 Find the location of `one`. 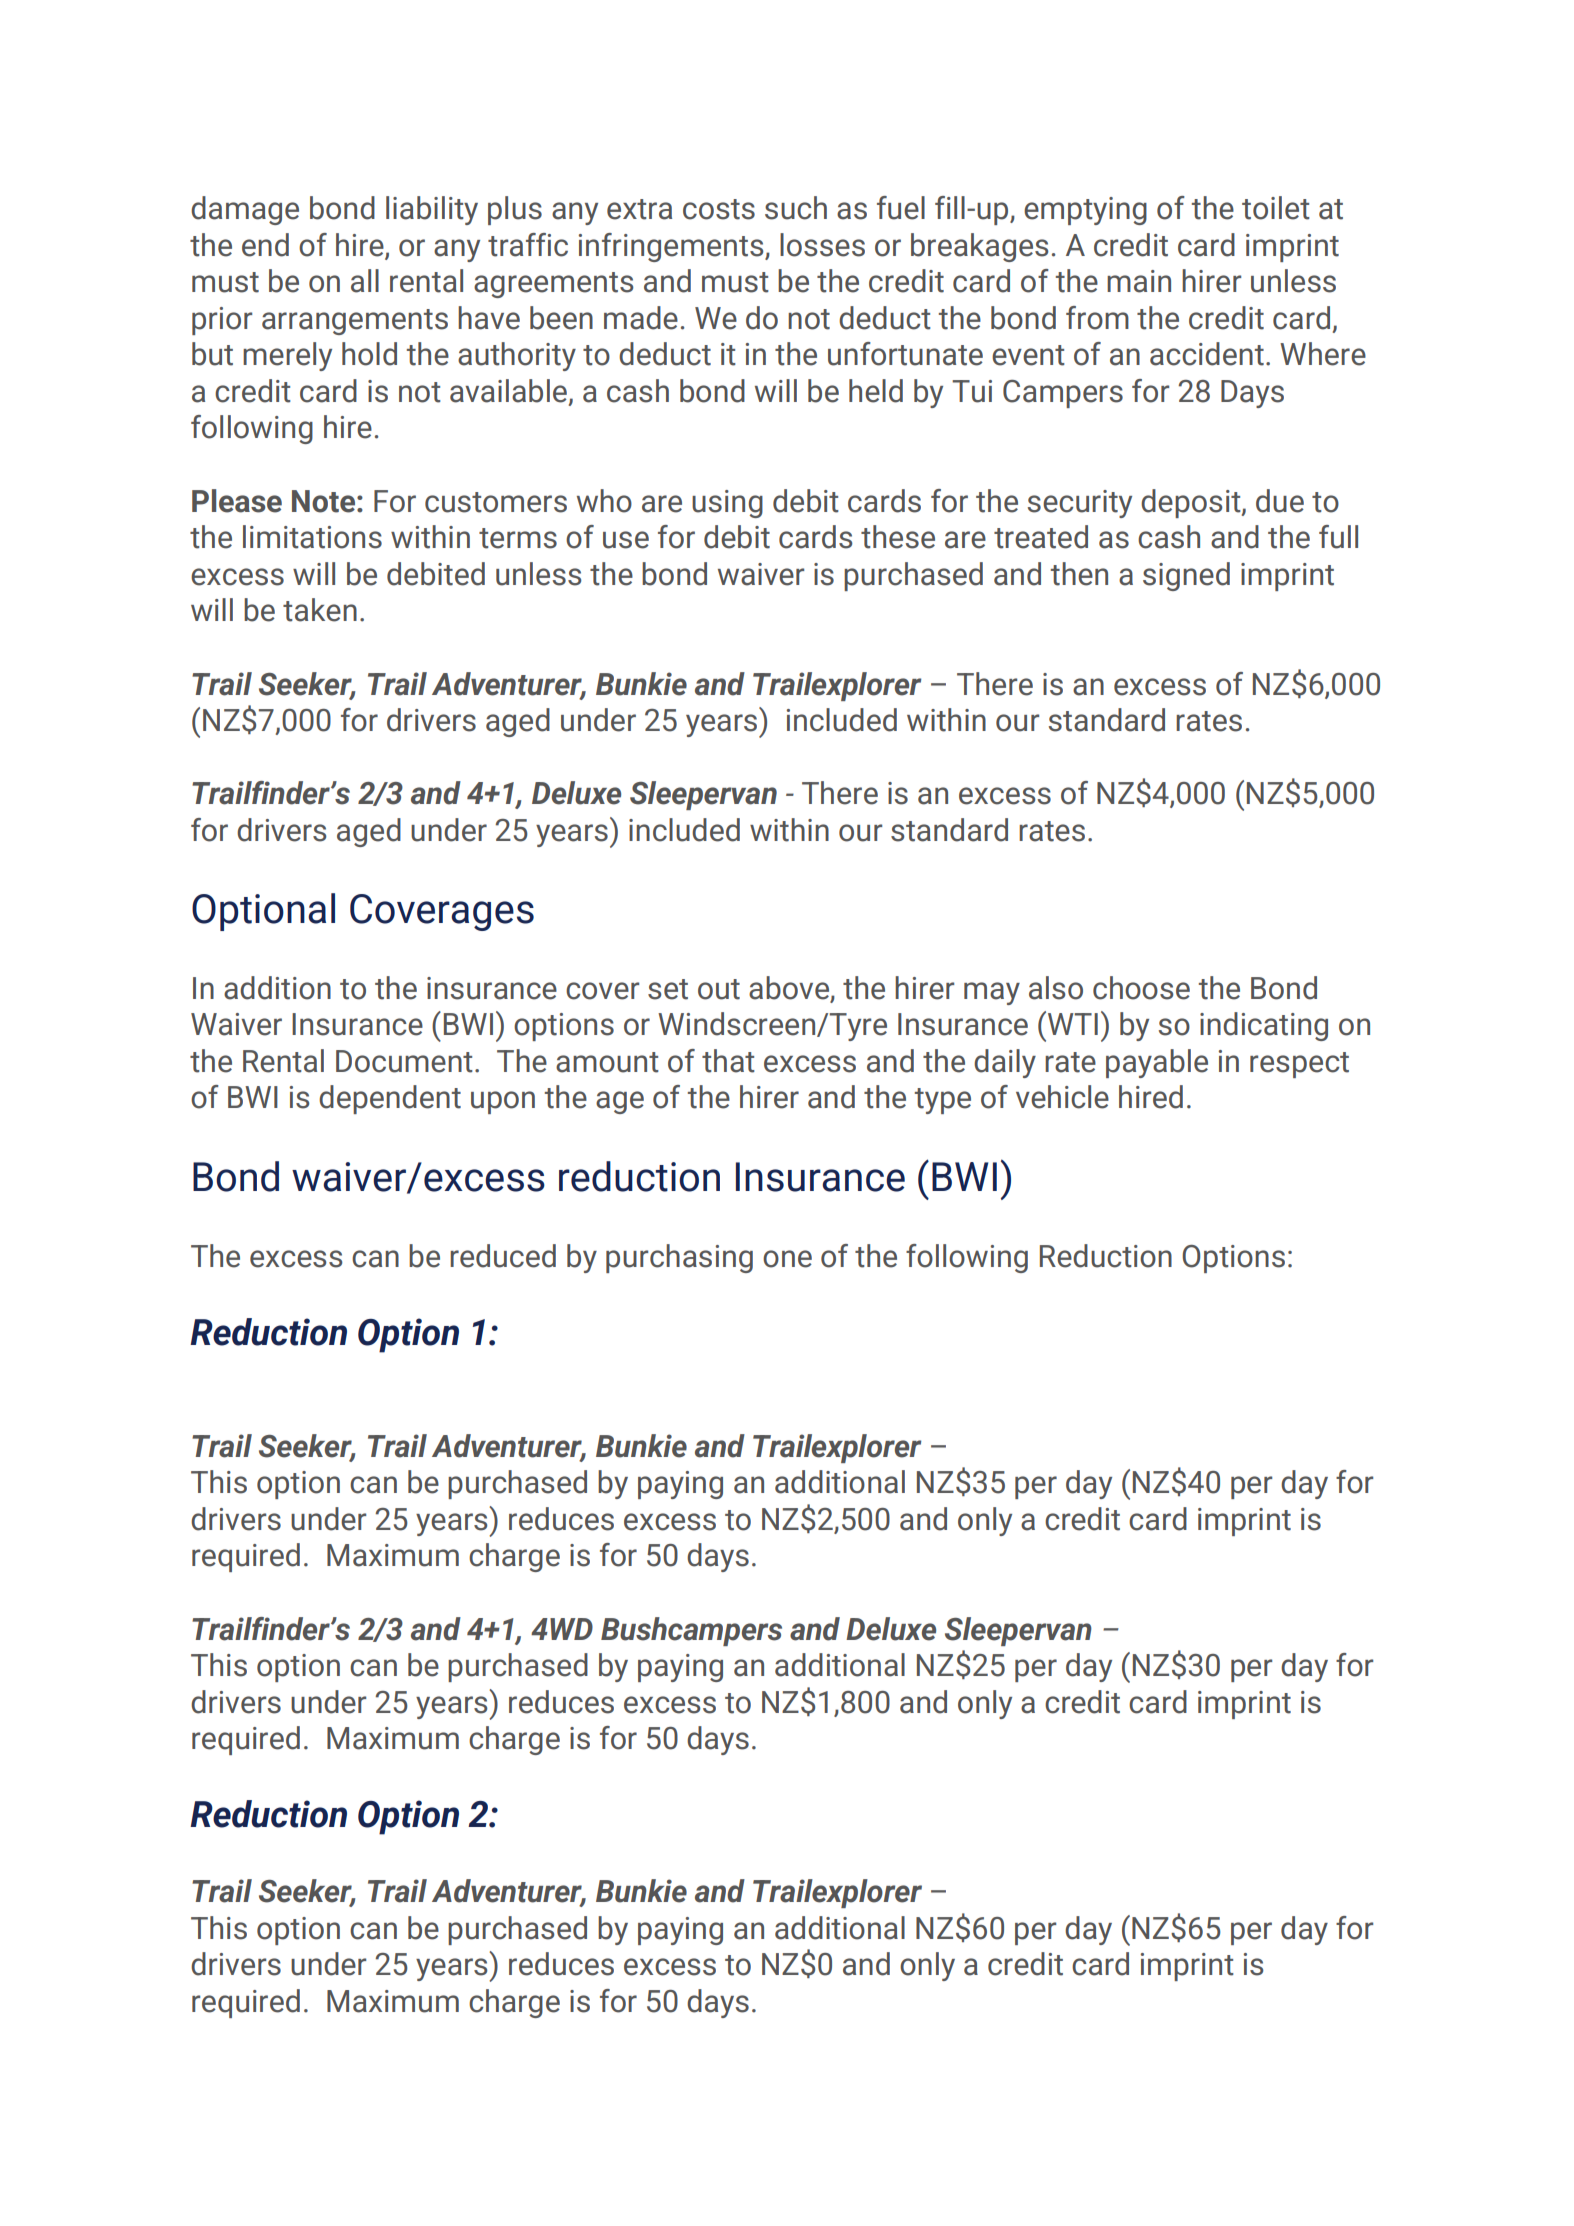

one is located at coordinates (787, 1259).
